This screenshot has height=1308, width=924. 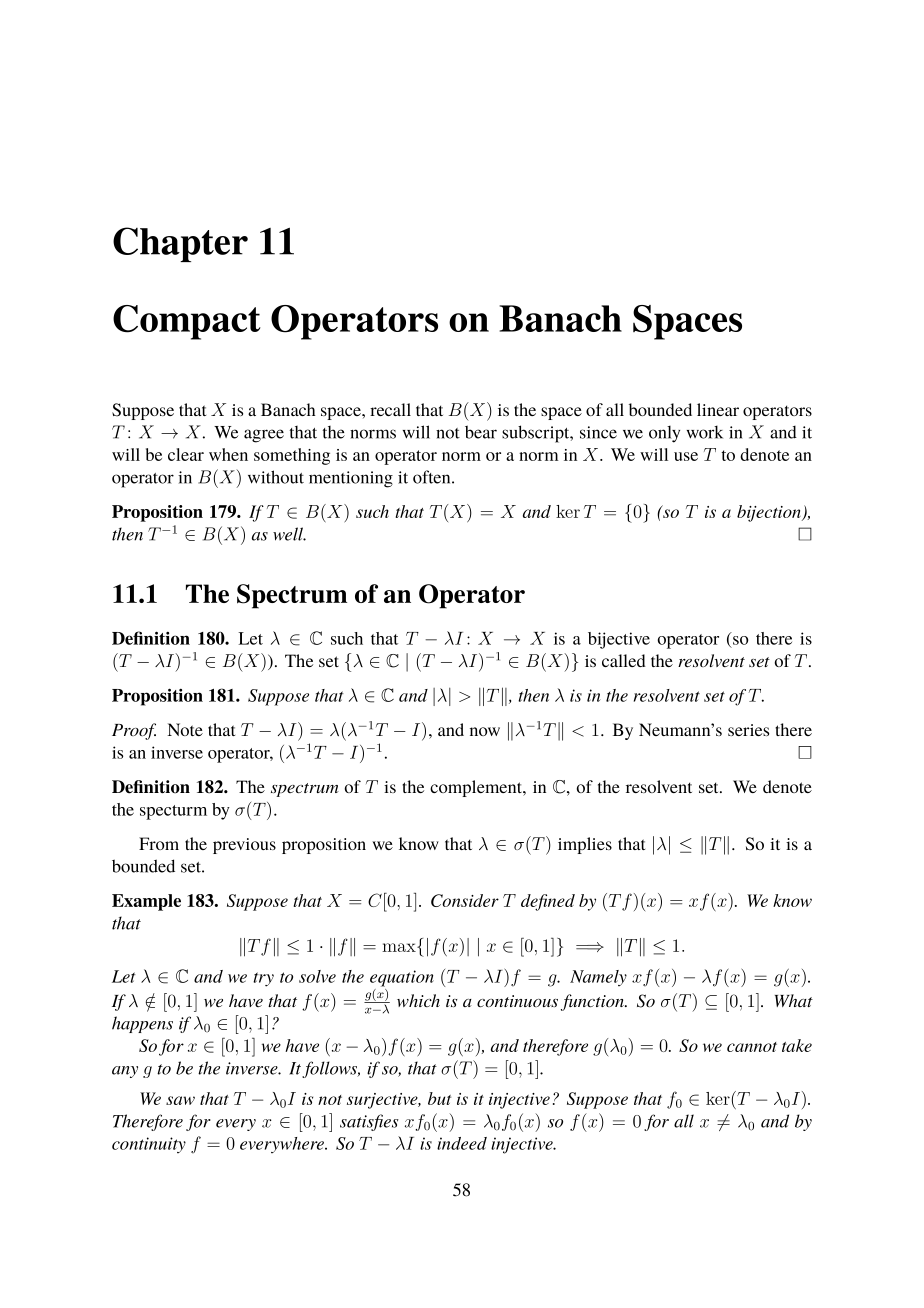 What do you see at coordinates (752, 1047) in the screenshot?
I see `cannot` at bounding box center [752, 1047].
